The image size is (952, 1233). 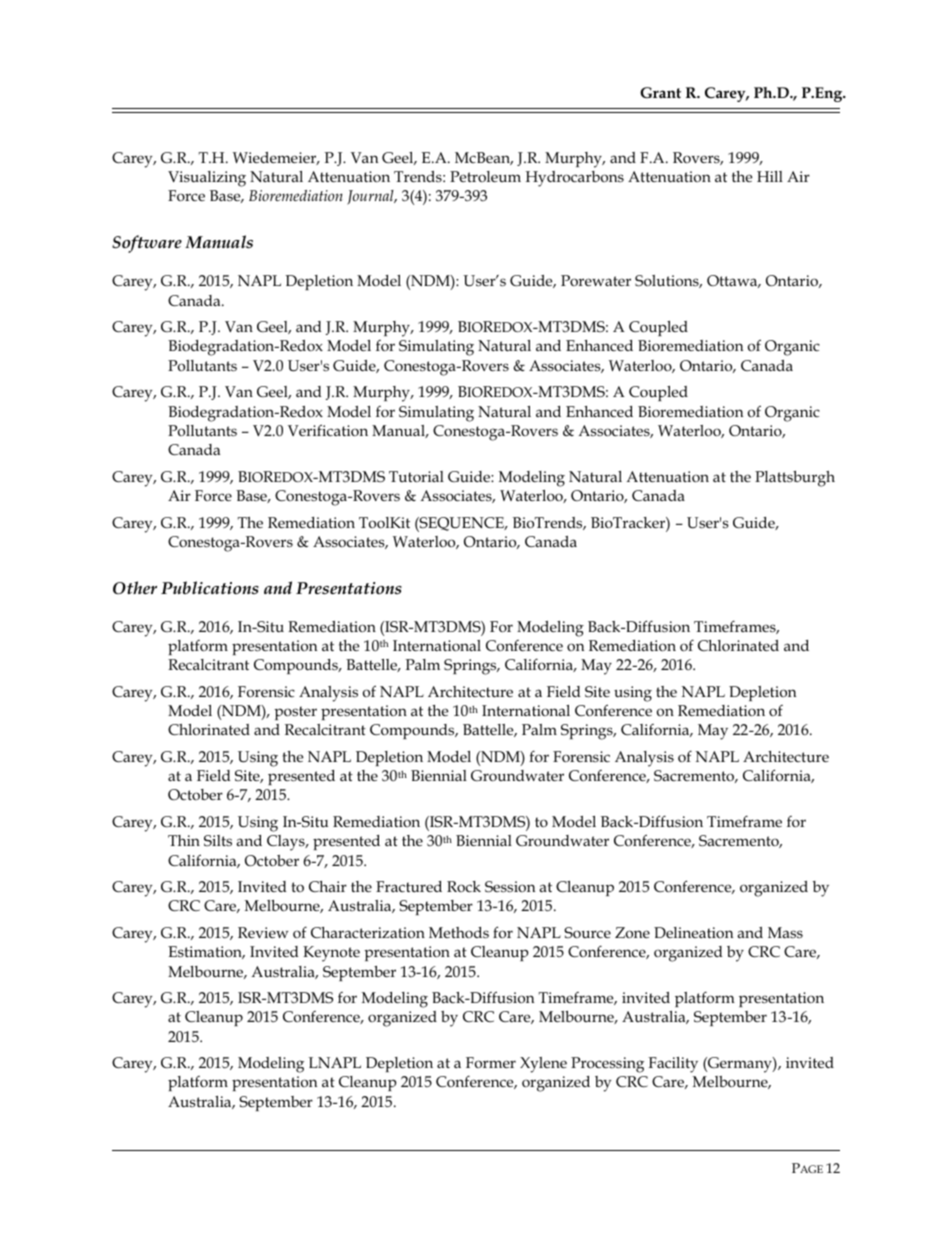 What do you see at coordinates (693, 932) in the document?
I see `Delineation` at bounding box center [693, 932].
